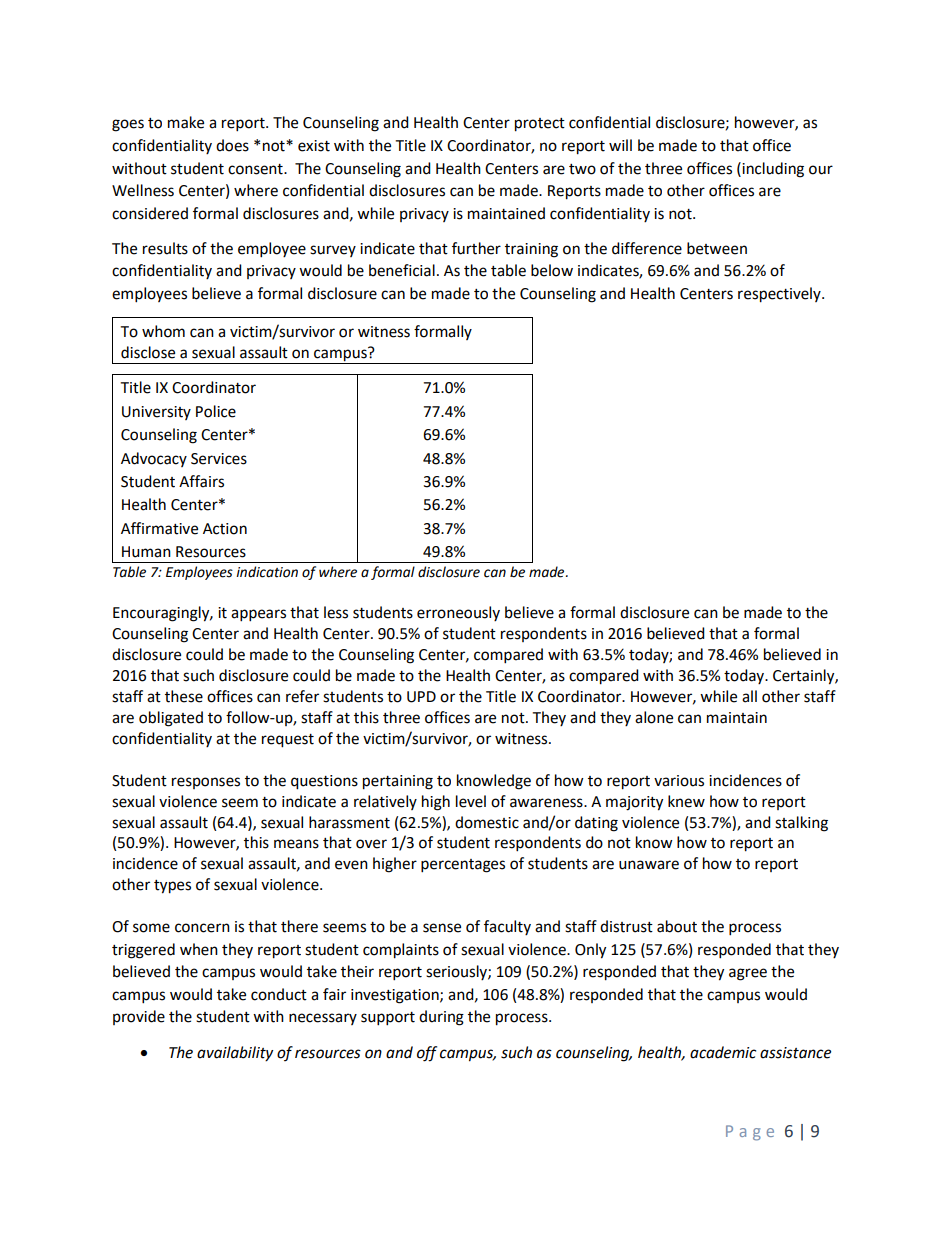 The width and height of the screenshot is (952, 1233). What do you see at coordinates (219, 459) in the screenshot?
I see `Services` at bounding box center [219, 459].
